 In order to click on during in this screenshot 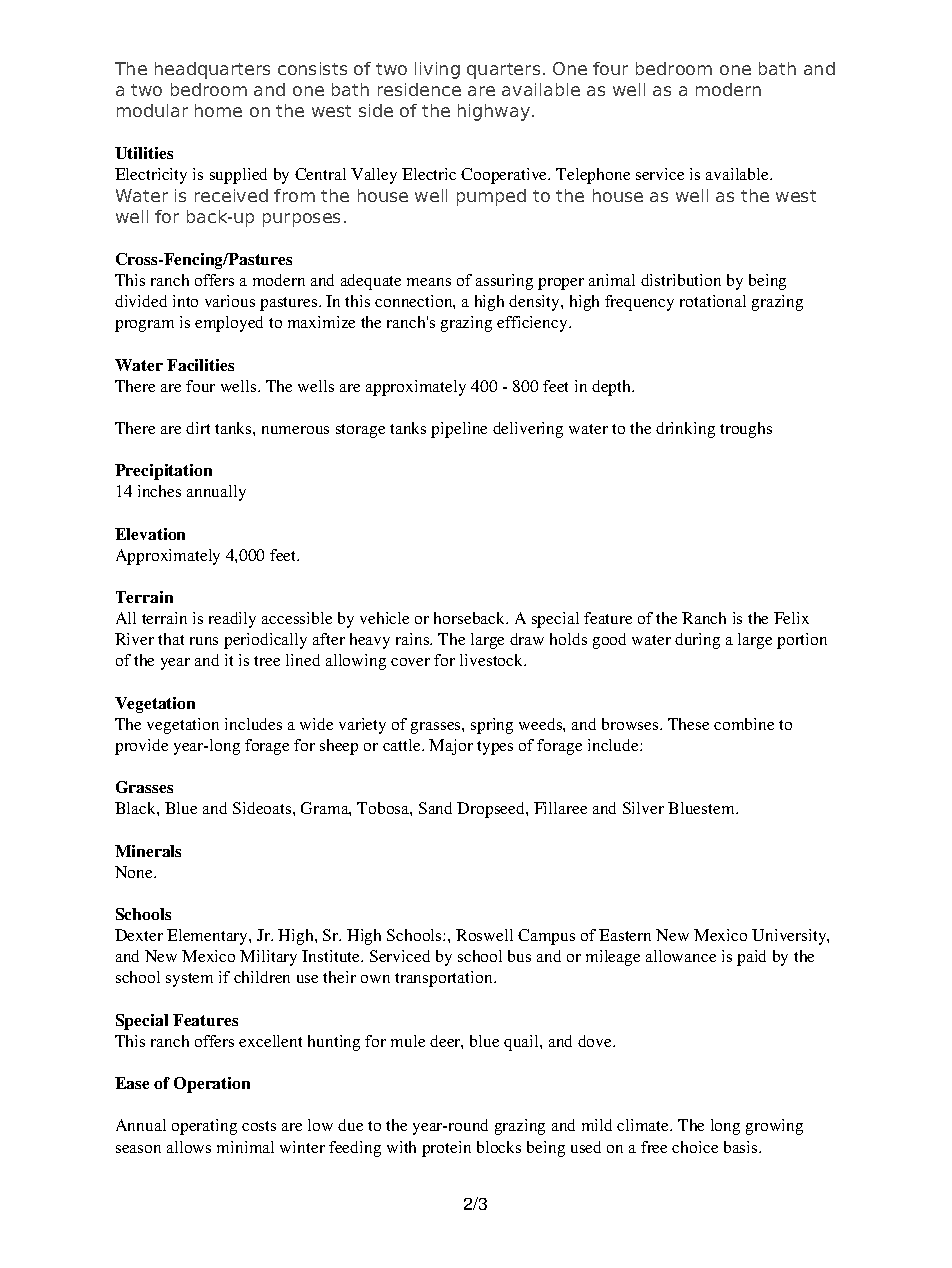, I will do `click(697, 641)`.
